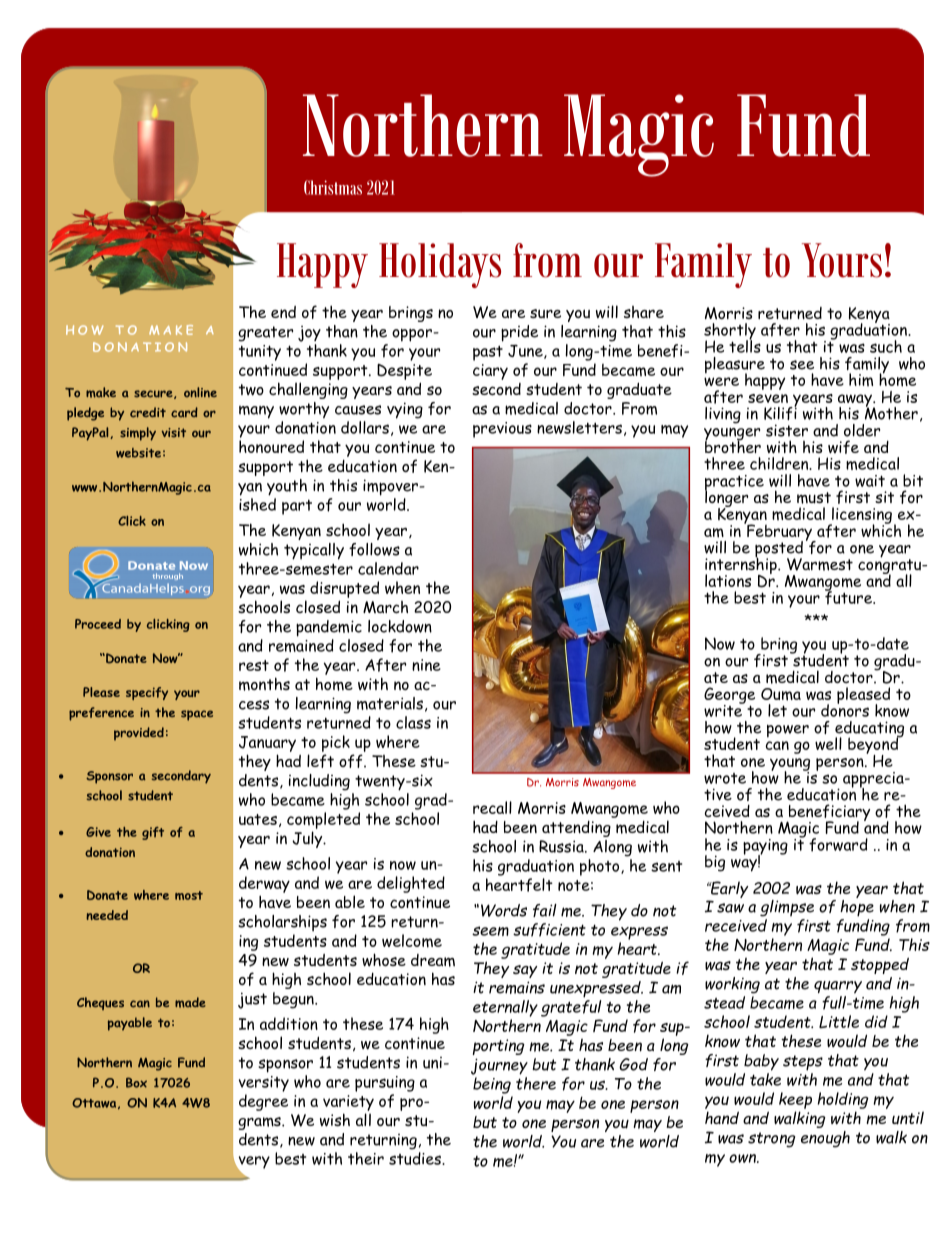 The height and width of the screenshot is (1233, 952). I want to click on shortly, so click(730, 332).
